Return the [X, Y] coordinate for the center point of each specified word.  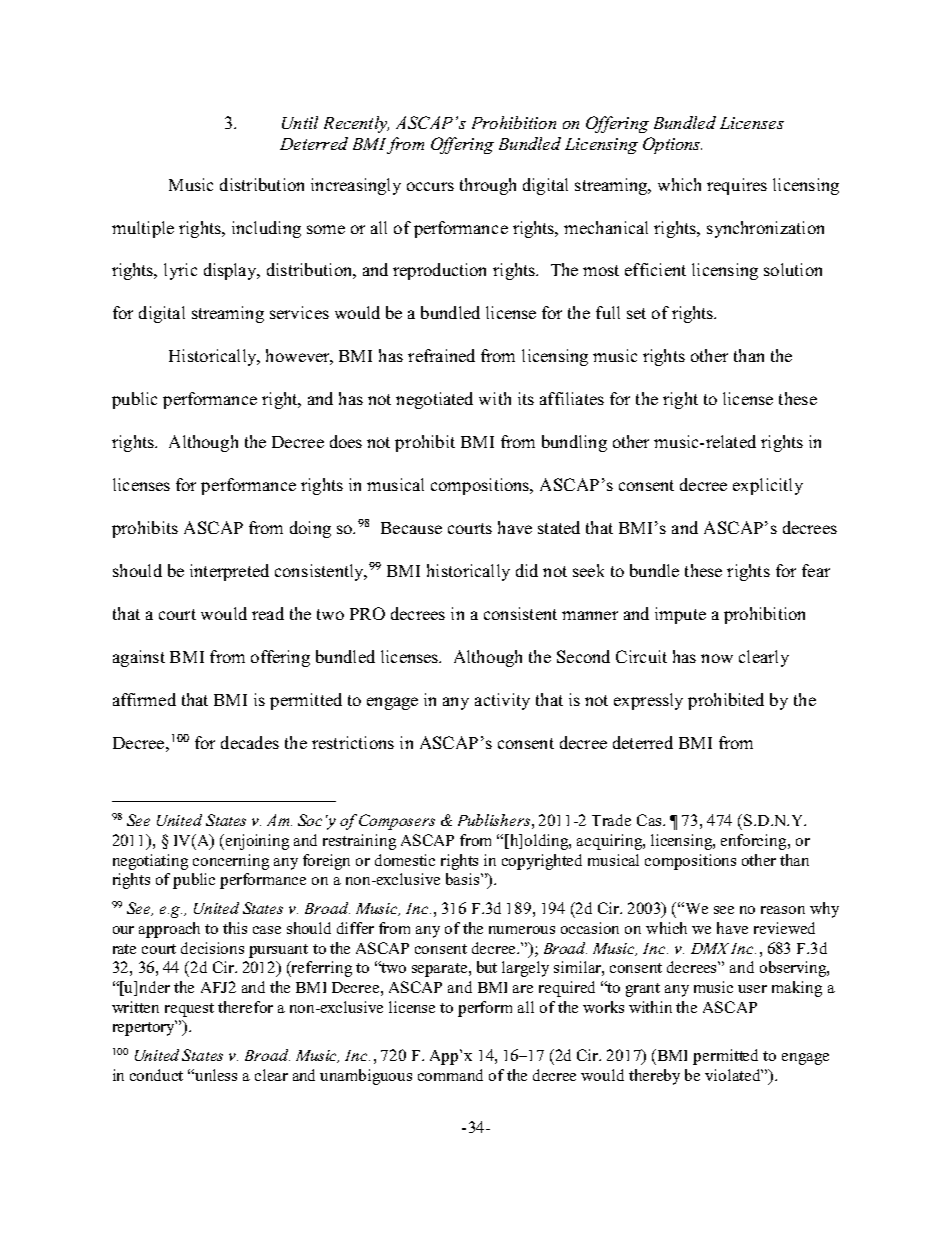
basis [462, 879]
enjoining [256, 842]
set [636, 313]
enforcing [755, 842]
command [450, 1075]
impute [680, 615]
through [488, 186]
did [527, 570]
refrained [441, 355]
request [189, 1010]
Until [300, 122]
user [752, 989]
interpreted [229, 572]
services [299, 312]
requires [737, 186]
